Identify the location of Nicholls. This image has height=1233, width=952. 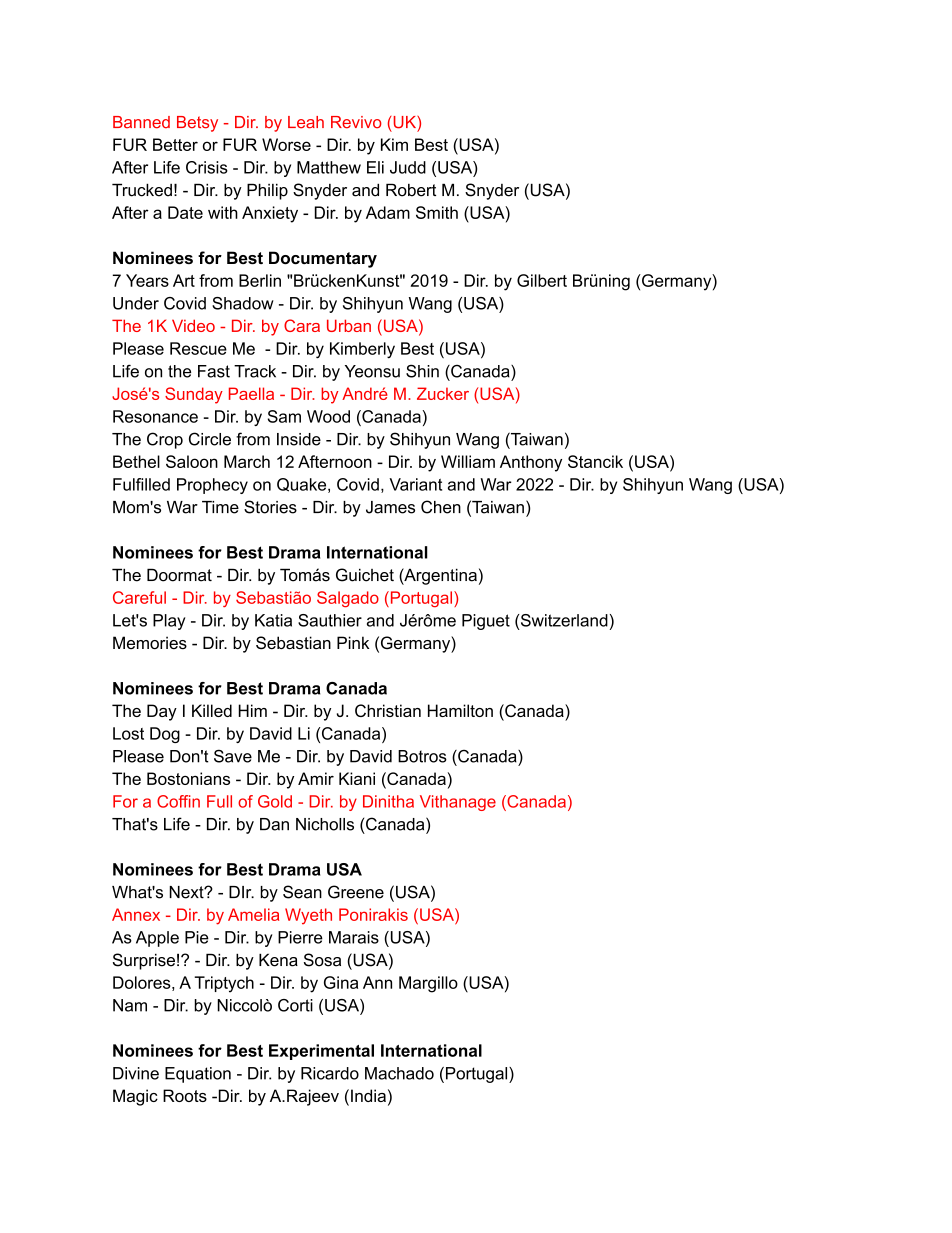
(325, 824).
